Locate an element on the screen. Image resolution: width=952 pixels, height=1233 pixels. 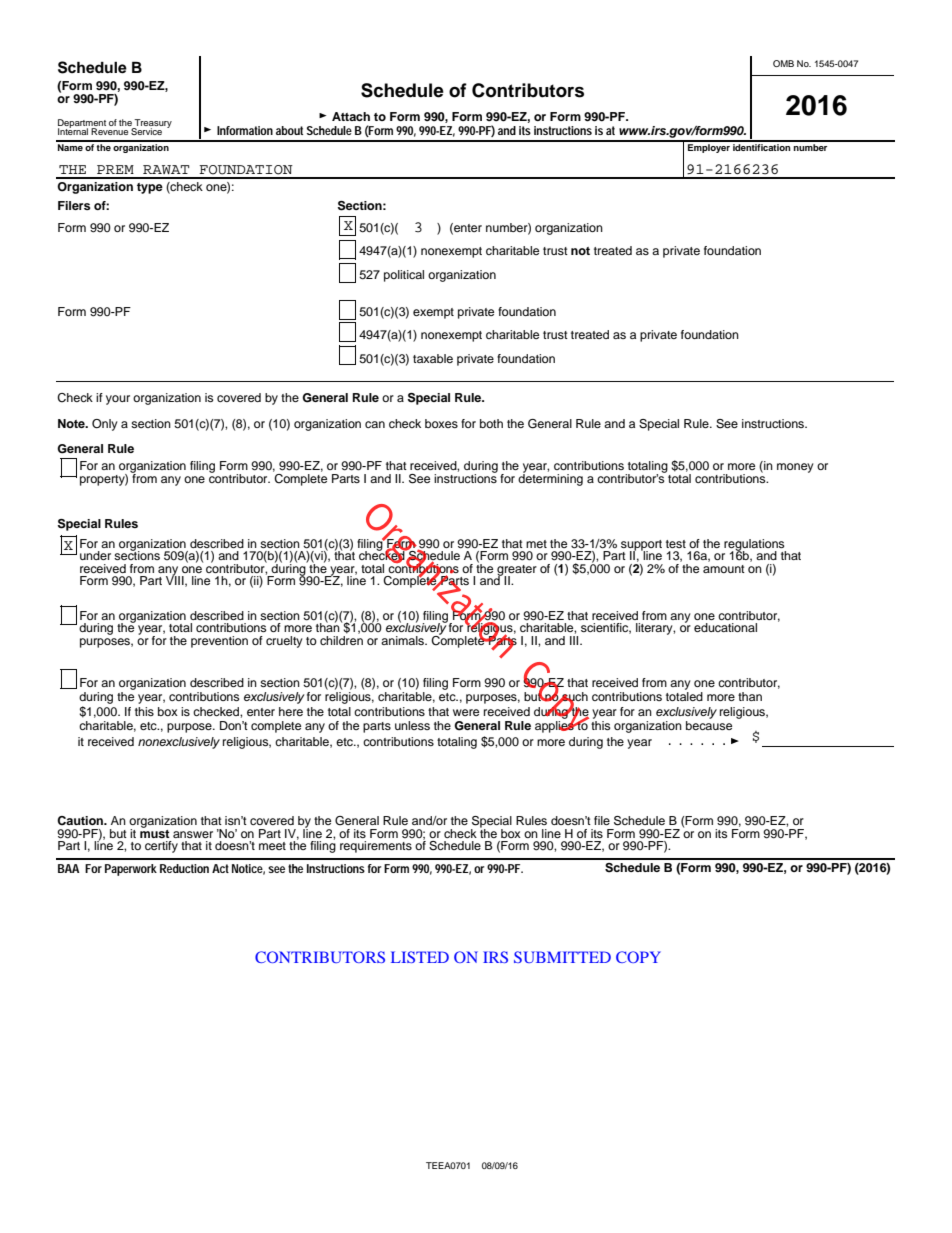
taxable is located at coordinates (433, 358).
